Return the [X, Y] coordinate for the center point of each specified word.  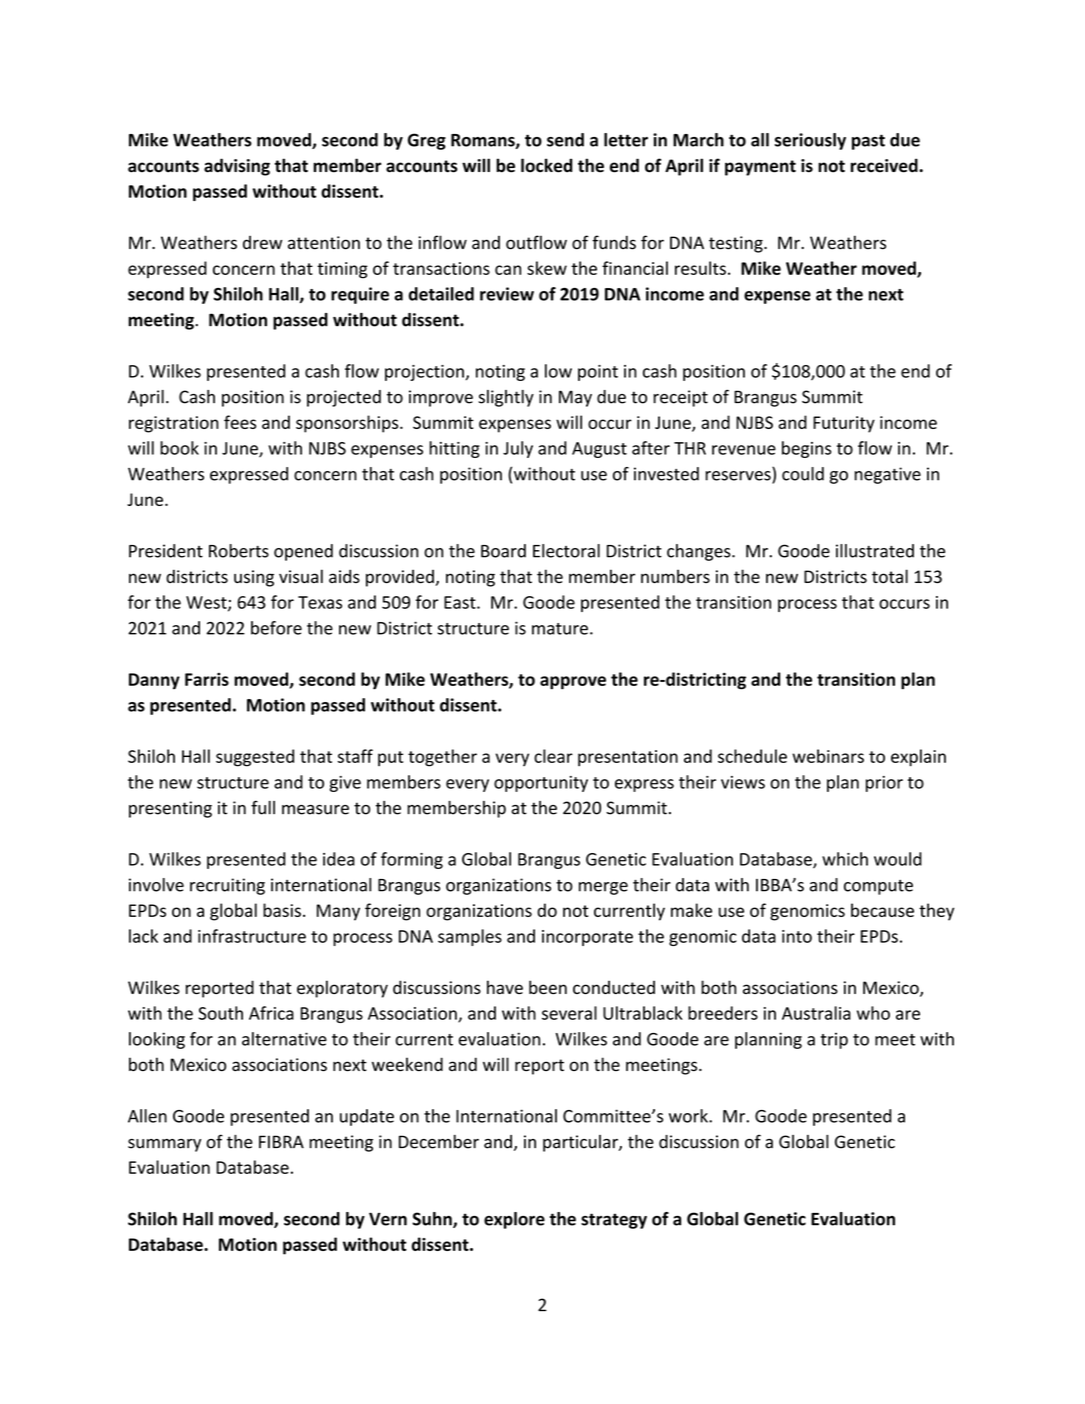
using [254, 578]
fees [240, 422]
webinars [828, 756]
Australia [816, 1013]
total [890, 576]
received [885, 165]
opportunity [541, 784]
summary [164, 1145]
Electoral [566, 551]
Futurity [844, 424]
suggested [255, 758]
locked [547, 165]
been [548, 987]
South [220, 1013]
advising [237, 167]
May [575, 398]
